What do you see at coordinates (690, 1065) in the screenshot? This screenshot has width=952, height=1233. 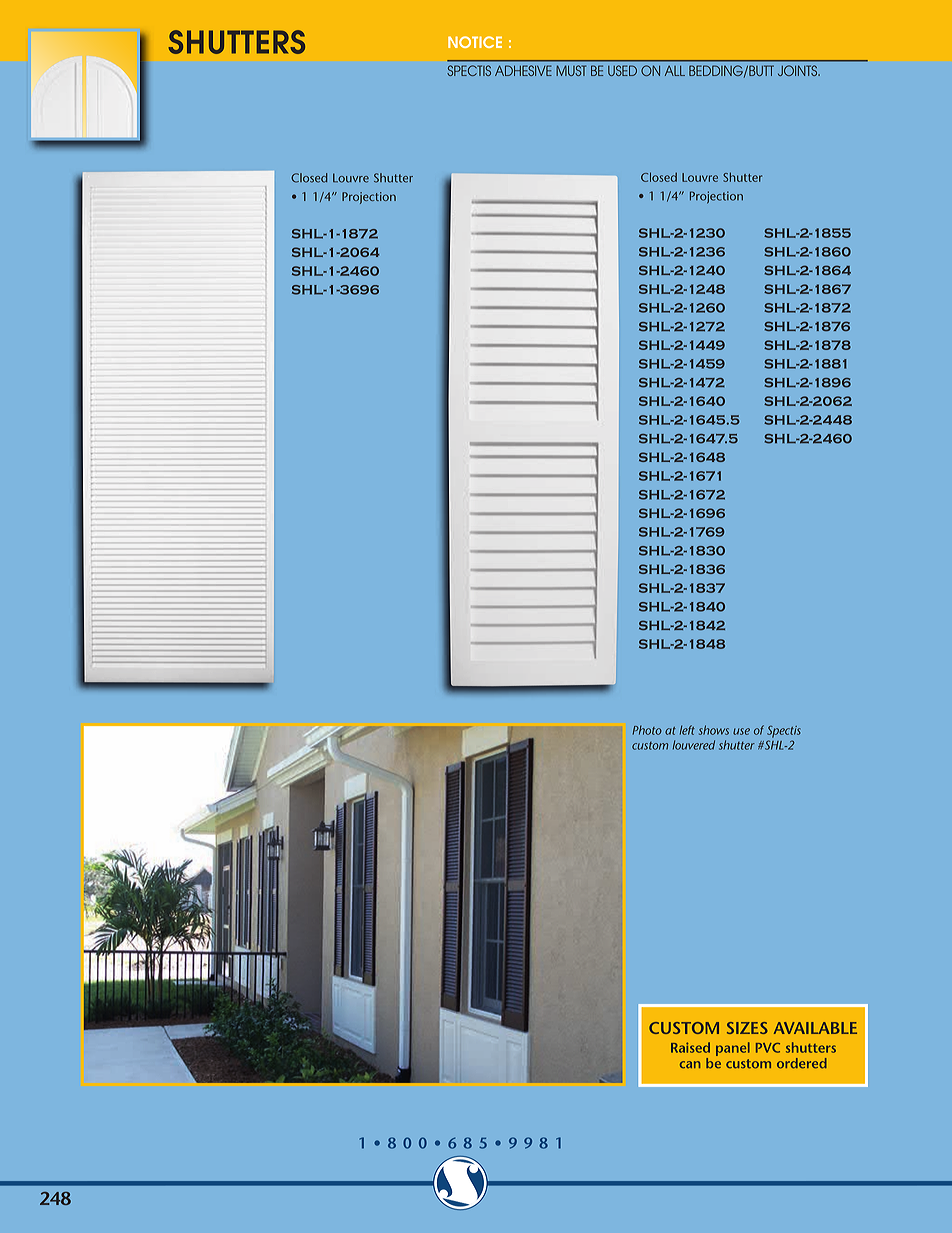 I see `can` at bounding box center [690, 1065].
